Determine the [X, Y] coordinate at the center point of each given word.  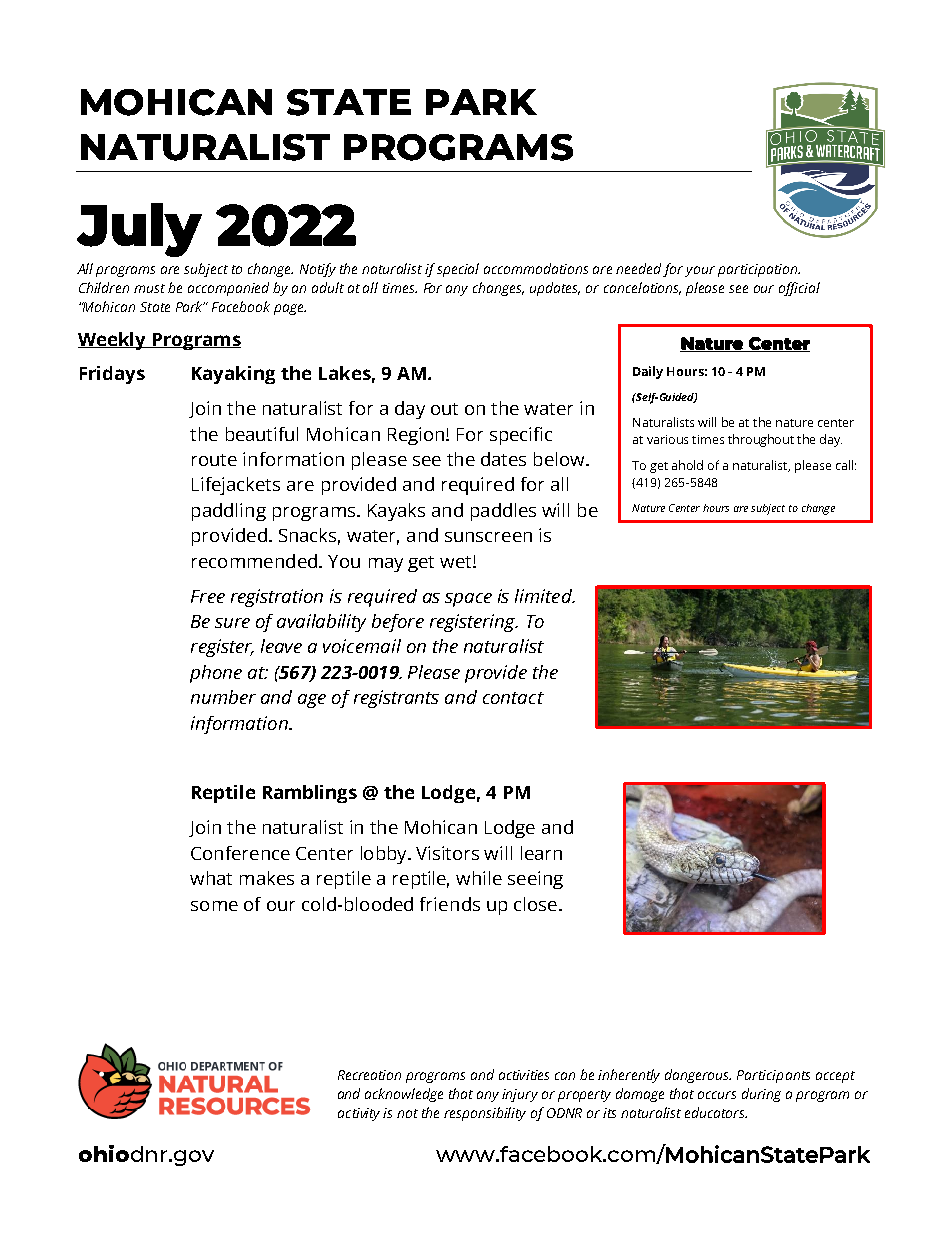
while [479, 878]
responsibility [485, 1114]
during [761, 1095]
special [458, 270]
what [211, 878]
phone [216, 674]
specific [521, 436]
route [214, 460]
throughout [761, 440]
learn [541, 853]
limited [544, 596]
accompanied [228, 289]
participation [759, 270]
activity [361, 1114]
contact [513, 698]
